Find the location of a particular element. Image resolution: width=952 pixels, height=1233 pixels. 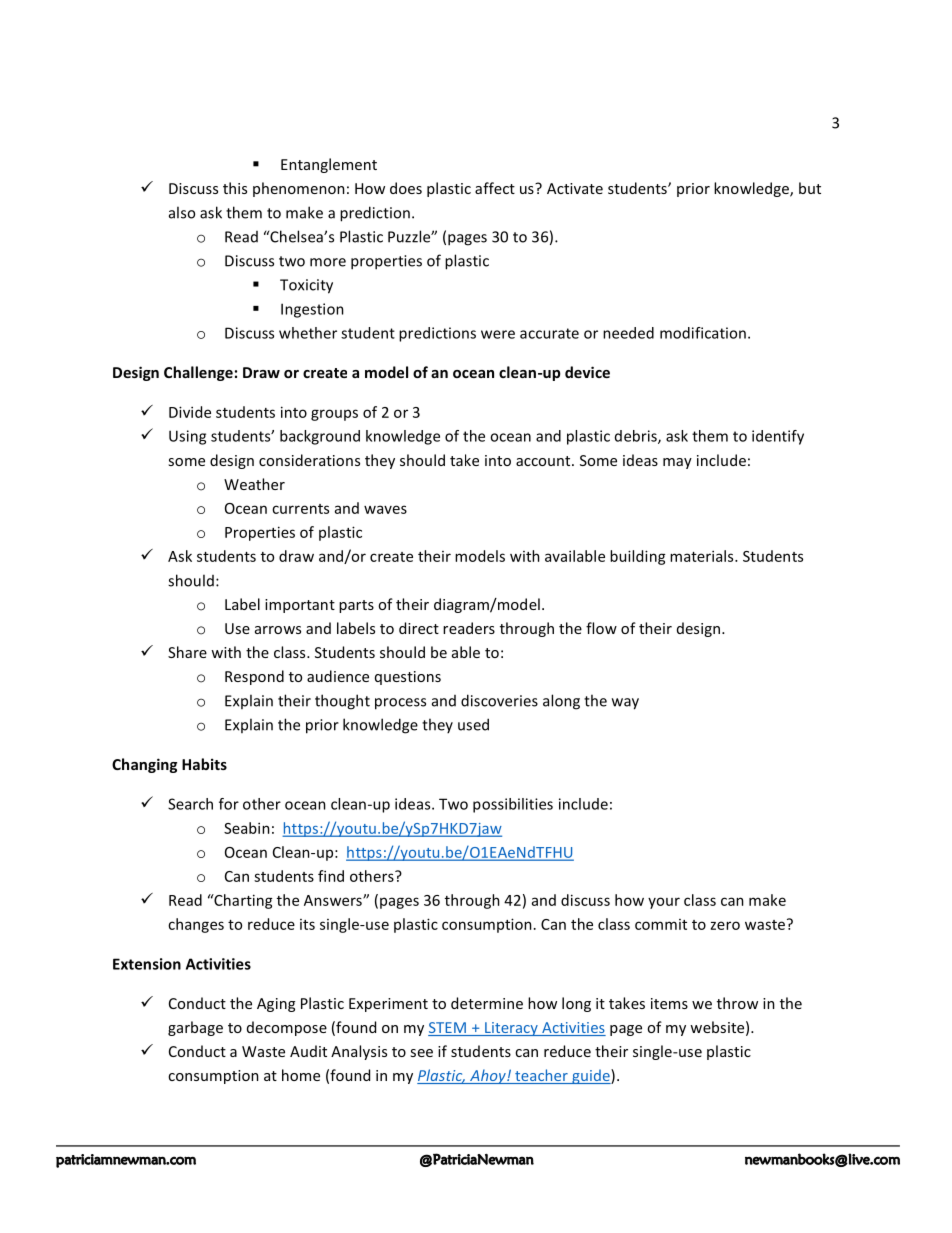

this is located at coordinates (235, 188).
